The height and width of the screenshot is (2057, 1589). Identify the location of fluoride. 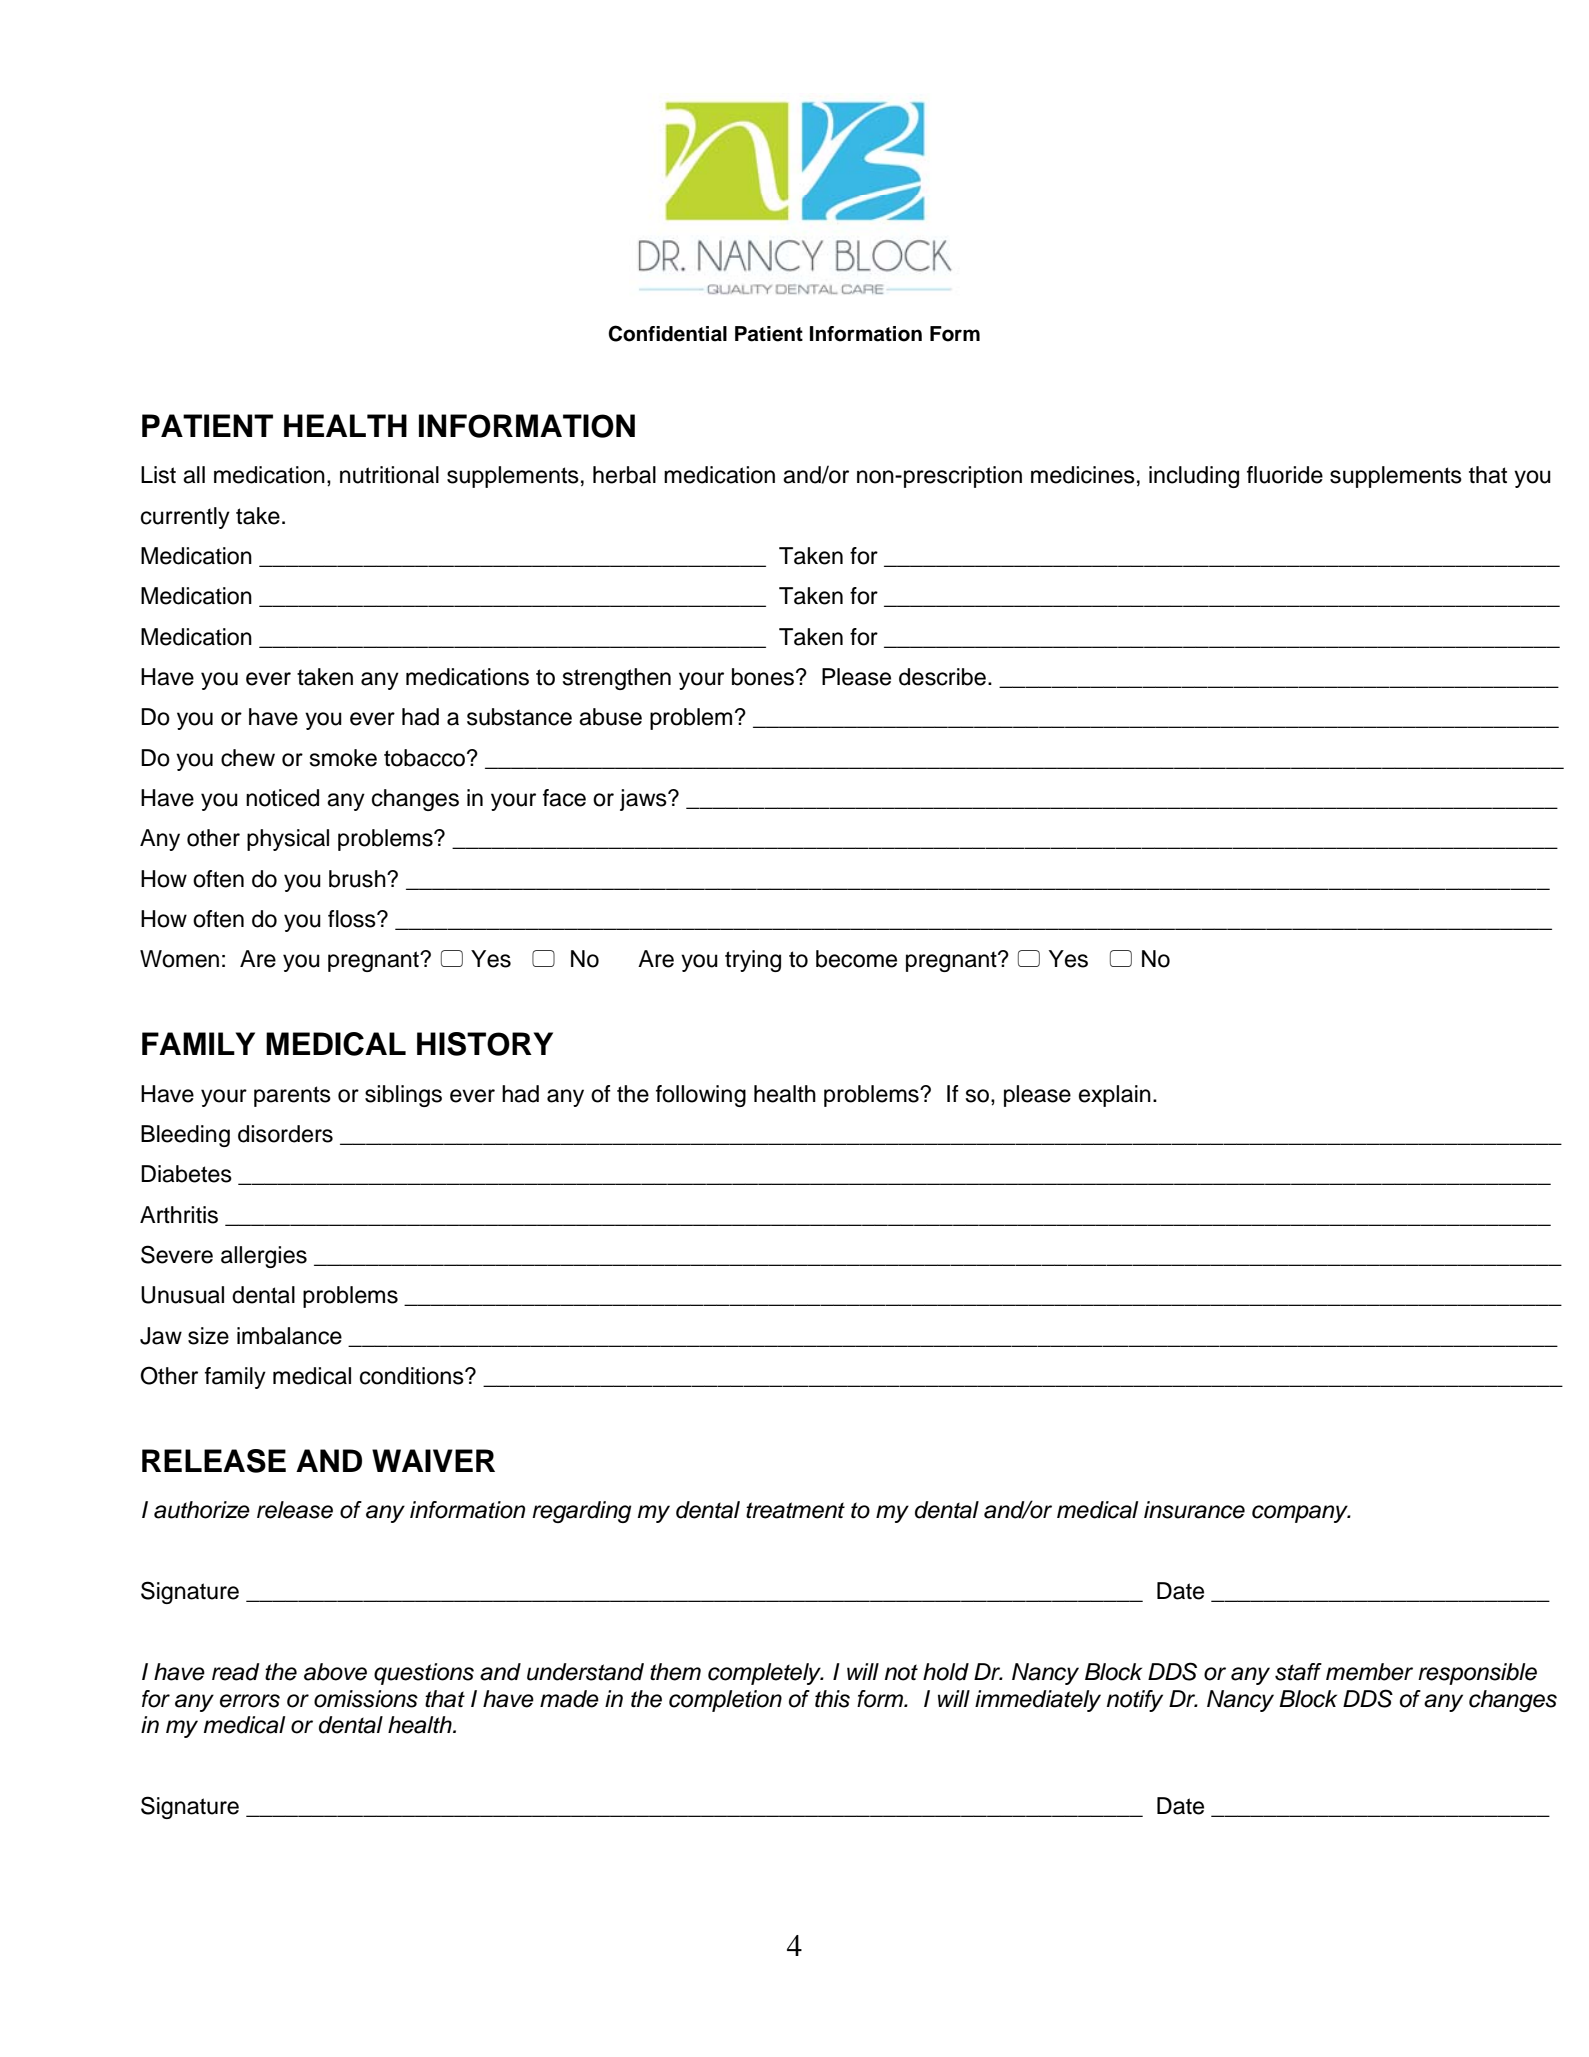
(1285, 475).
